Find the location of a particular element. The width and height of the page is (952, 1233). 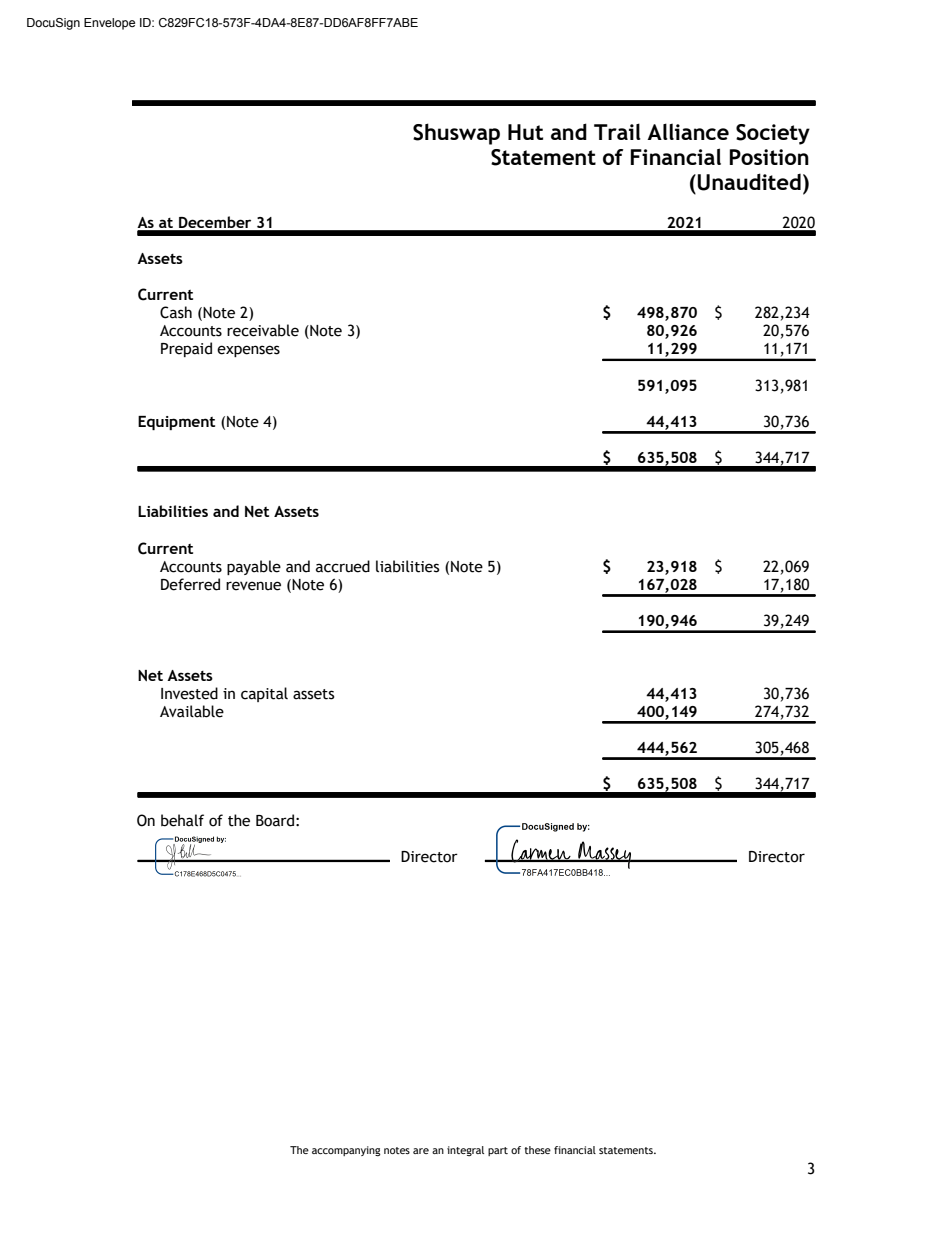

capital is located at coordinates (264, 694).
